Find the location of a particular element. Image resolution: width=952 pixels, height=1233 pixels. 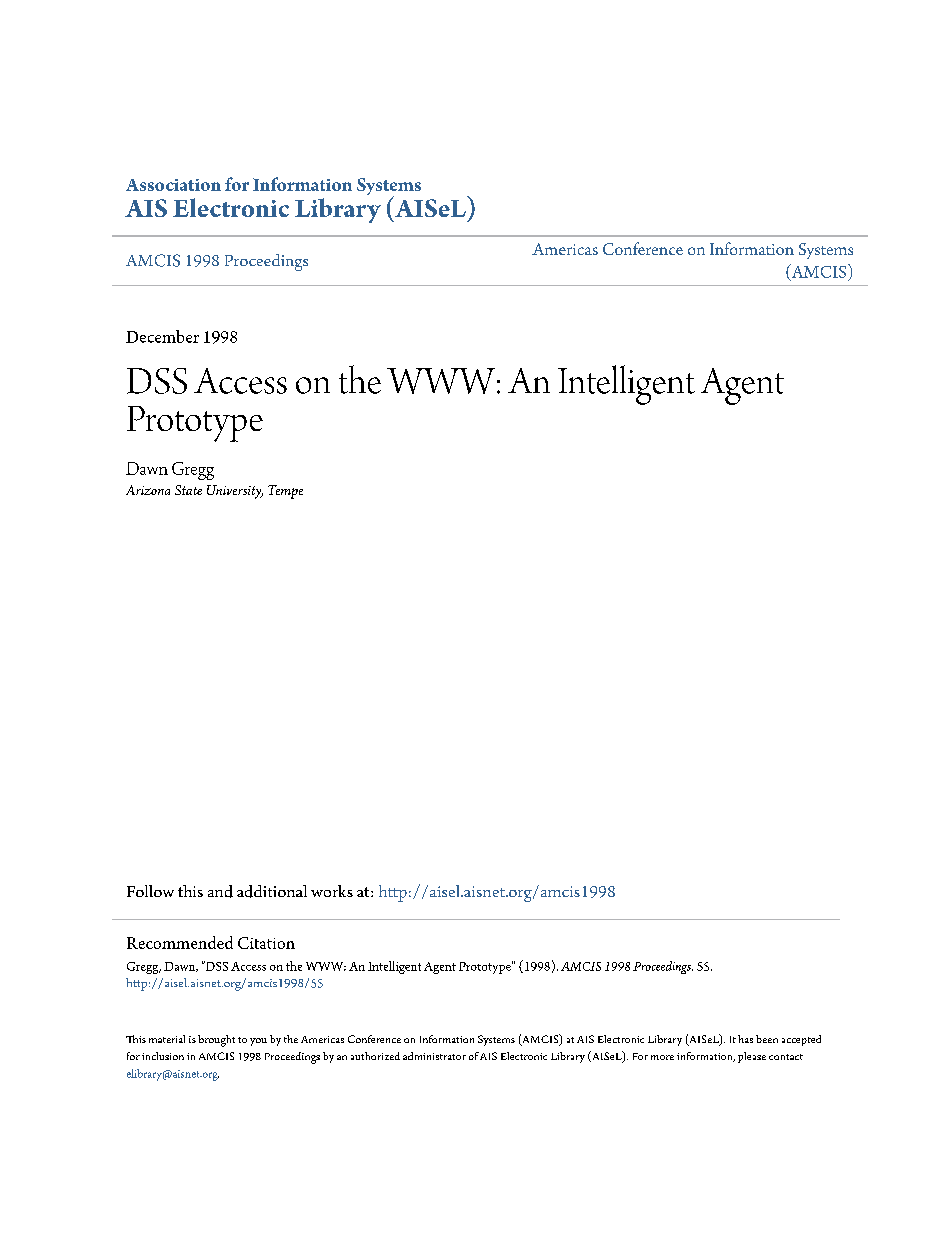

University is located at coordinates (235, 492).
